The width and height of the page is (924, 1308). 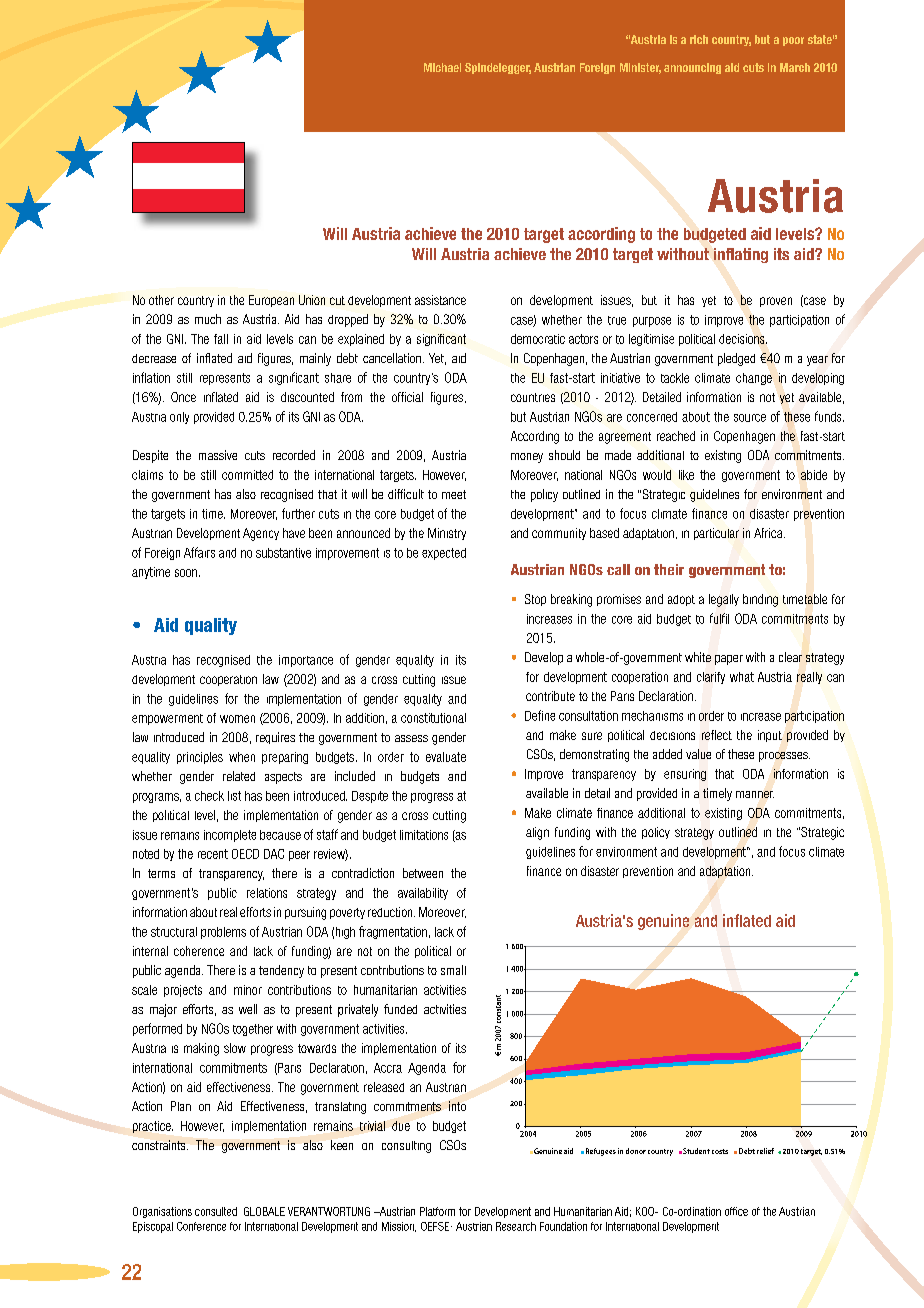 I want to click on March, so click(x=795, y=67).
